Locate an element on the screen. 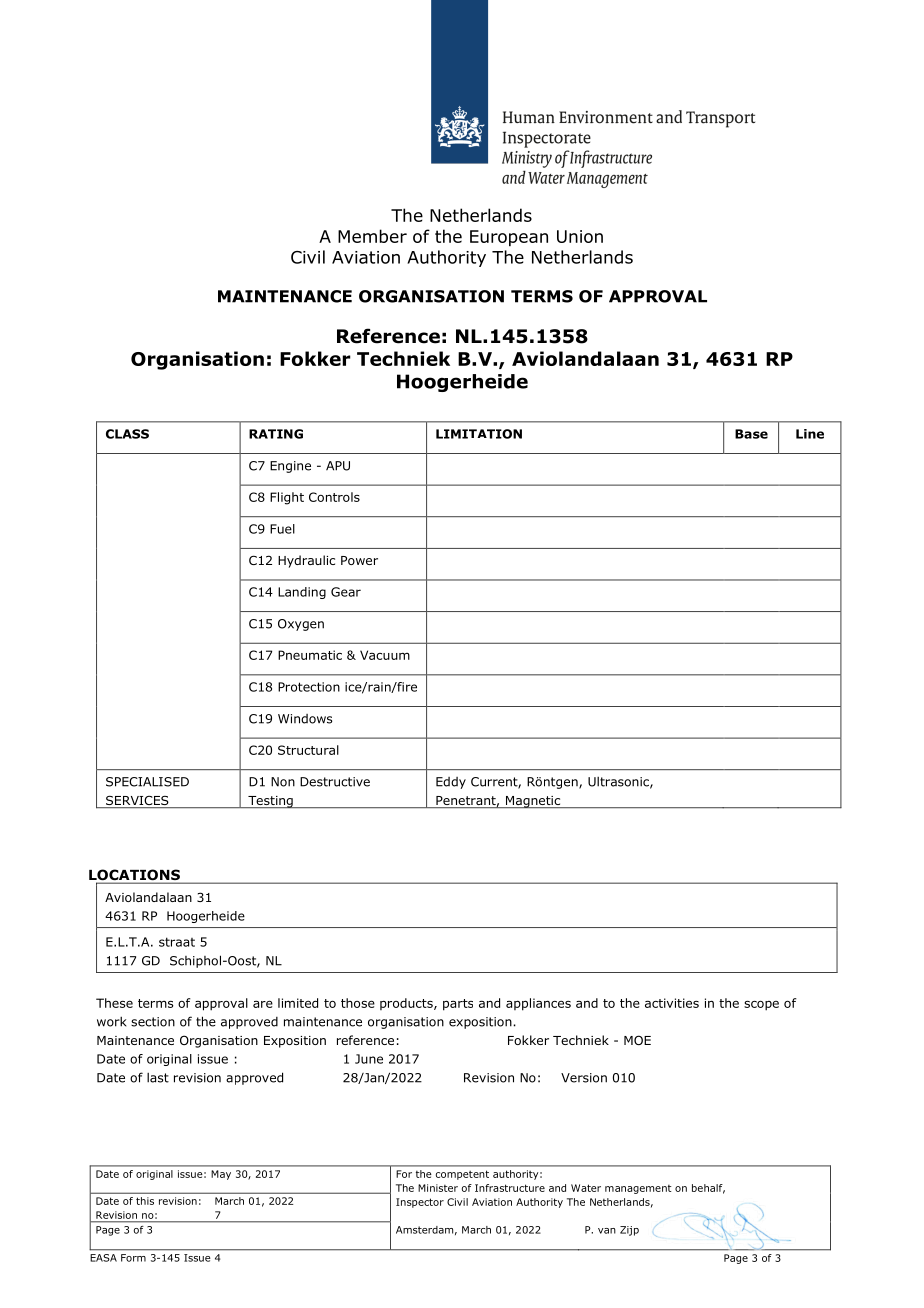 The image size is (924, 1308). Power is located at coordinates (359, 560).
